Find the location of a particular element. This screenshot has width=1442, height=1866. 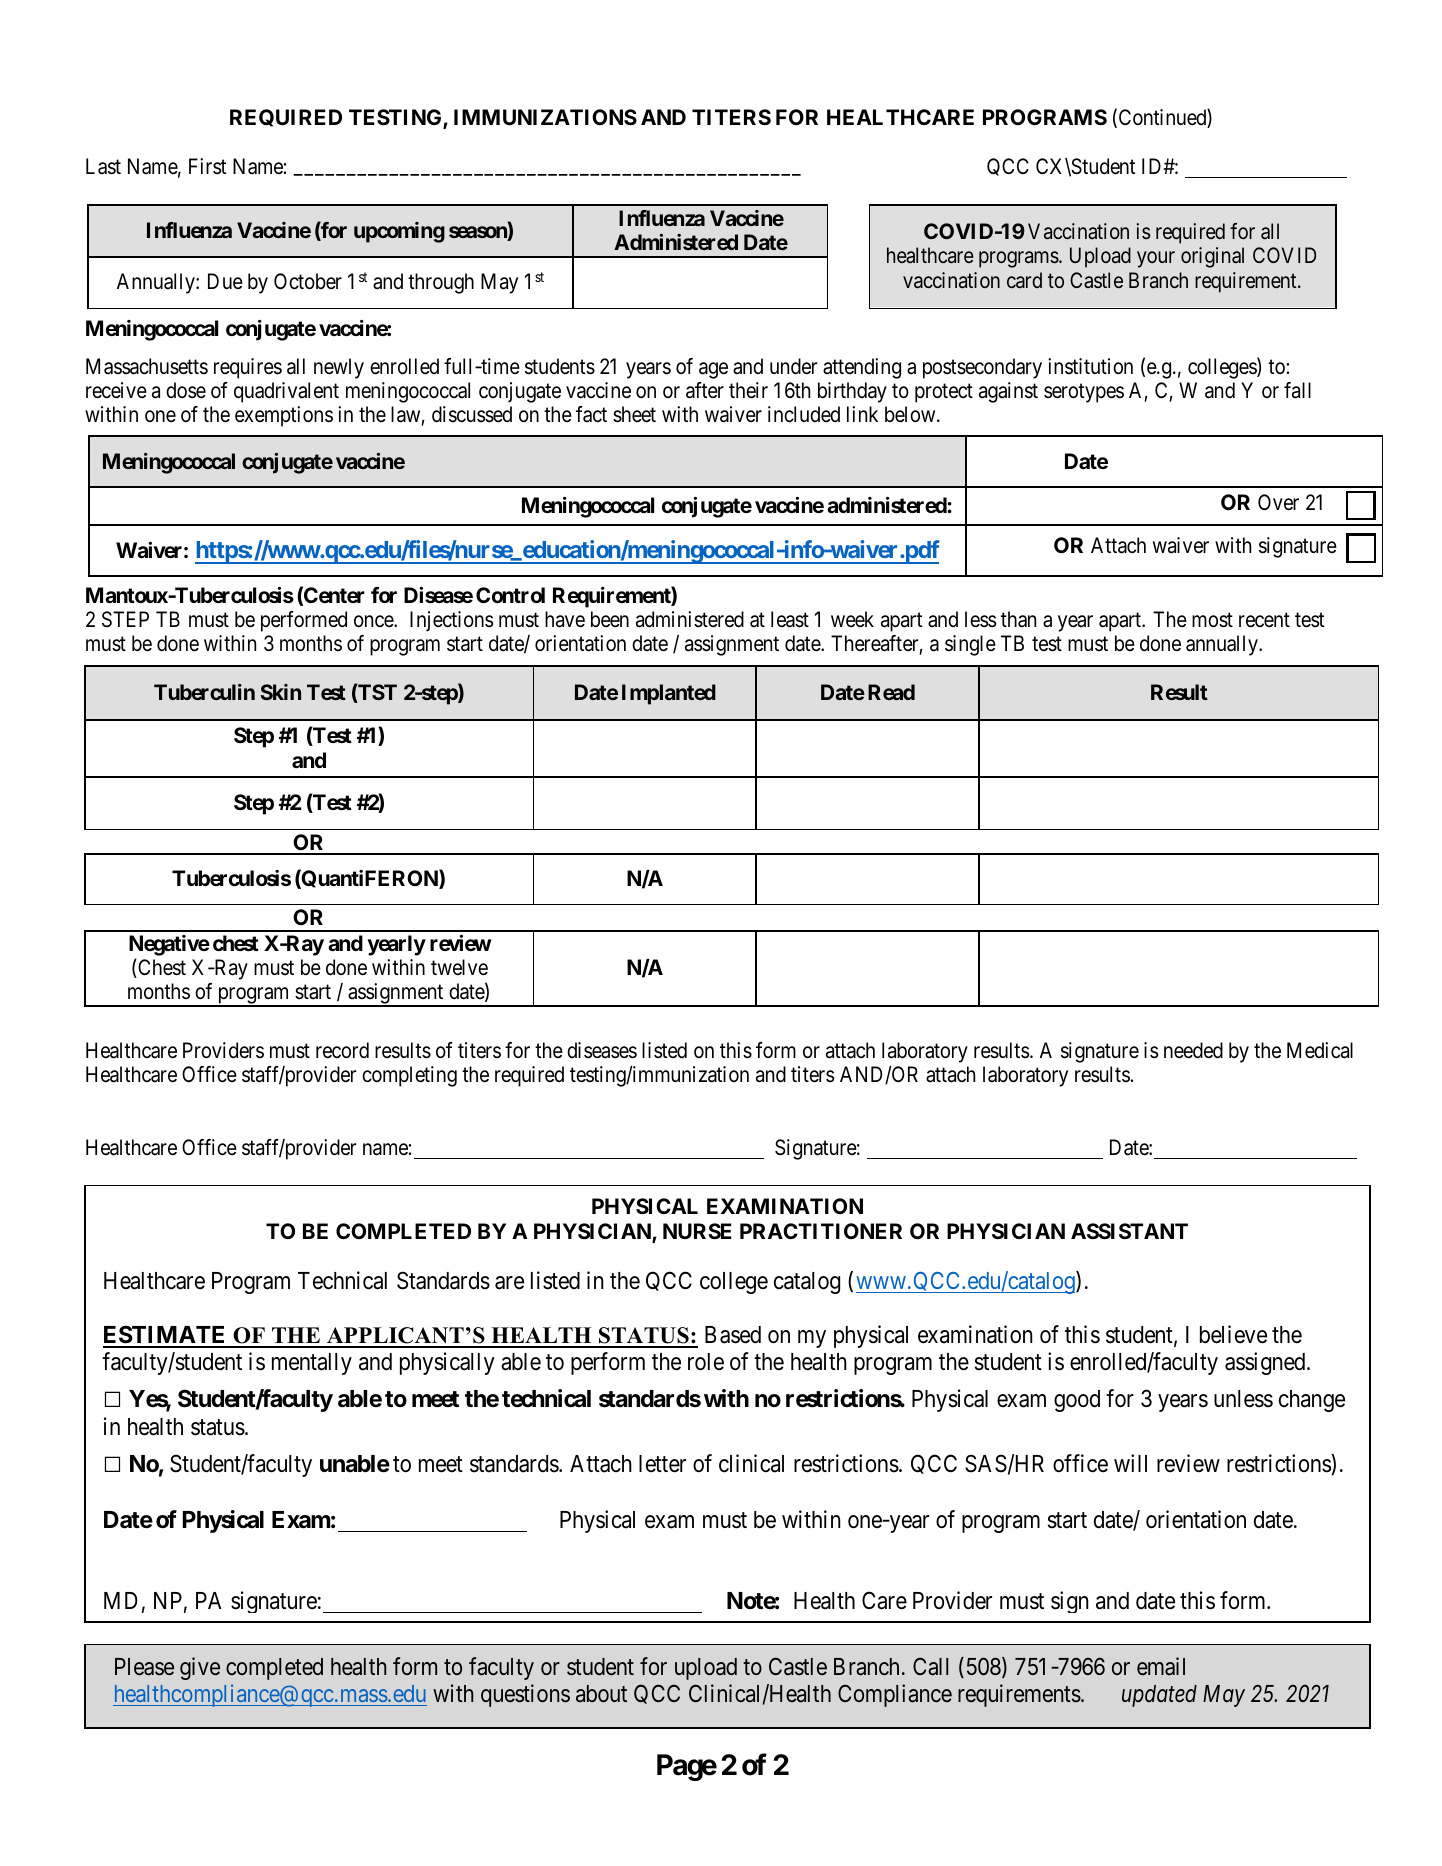

believe is located at coordinates (1233, 1334).
